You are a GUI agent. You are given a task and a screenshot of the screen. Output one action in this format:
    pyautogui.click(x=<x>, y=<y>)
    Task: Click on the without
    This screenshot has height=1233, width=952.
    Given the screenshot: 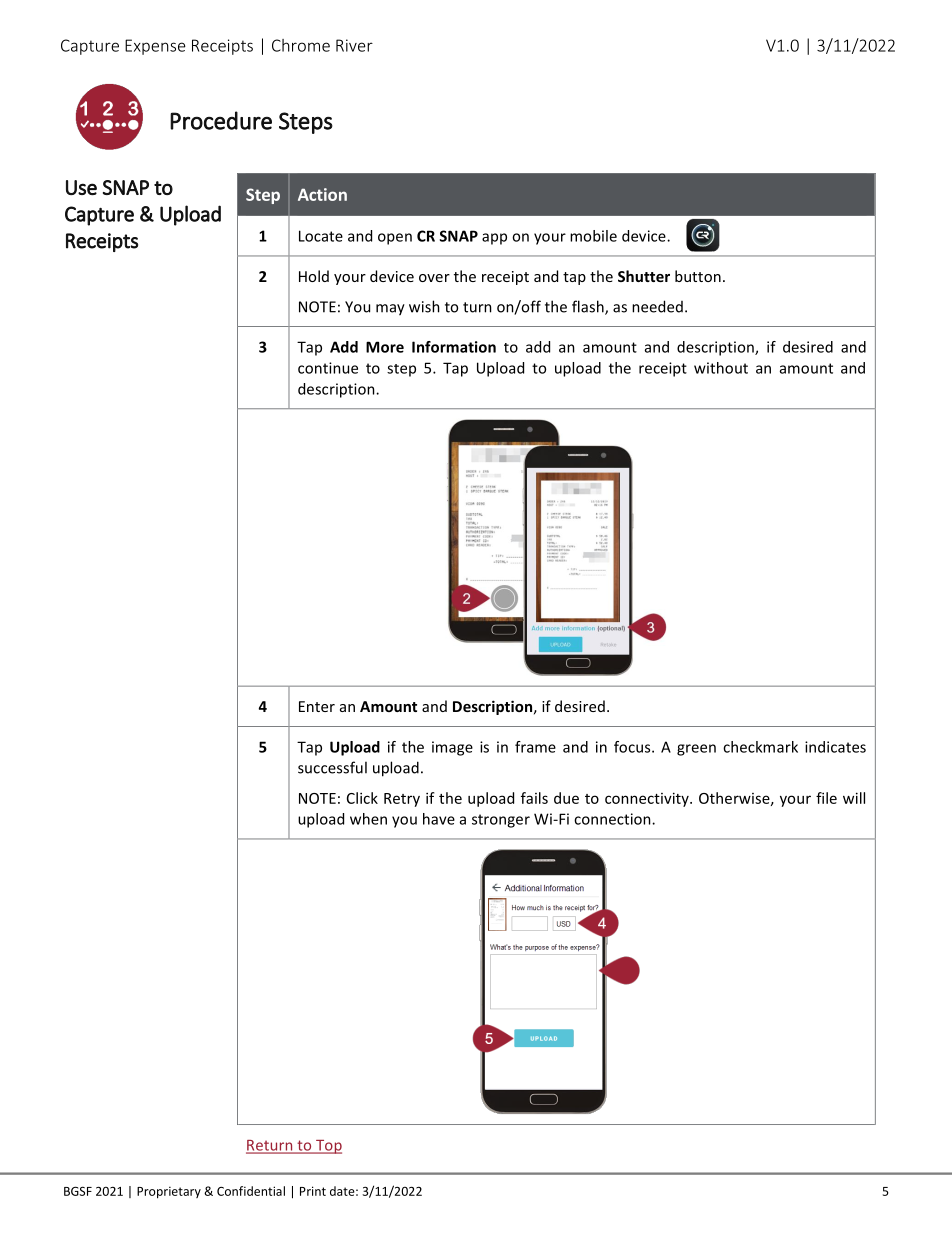 What is the action you would take?
    pyautogui.click(x=721, y=368)
